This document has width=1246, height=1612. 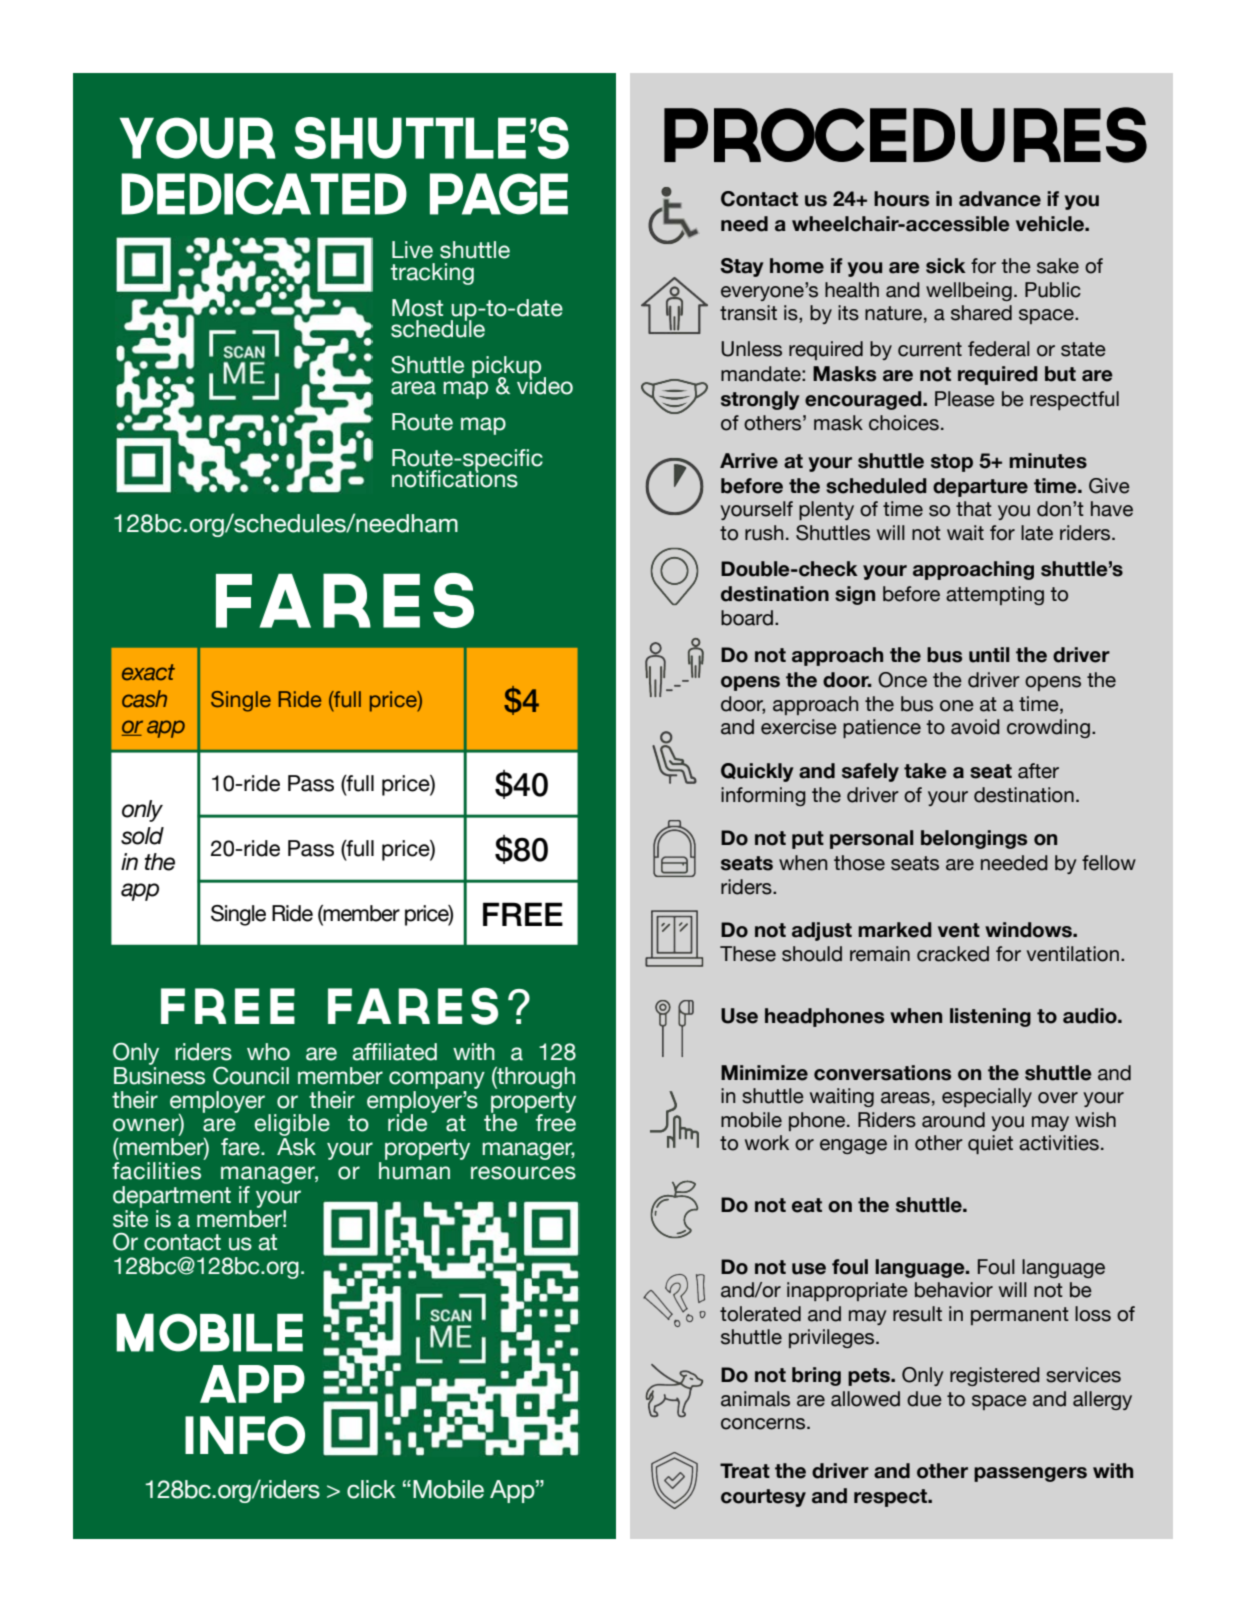 What do you see at coordinates (264, 194) in the document?
I see `dedicated` at bounding box center [264, 194].
